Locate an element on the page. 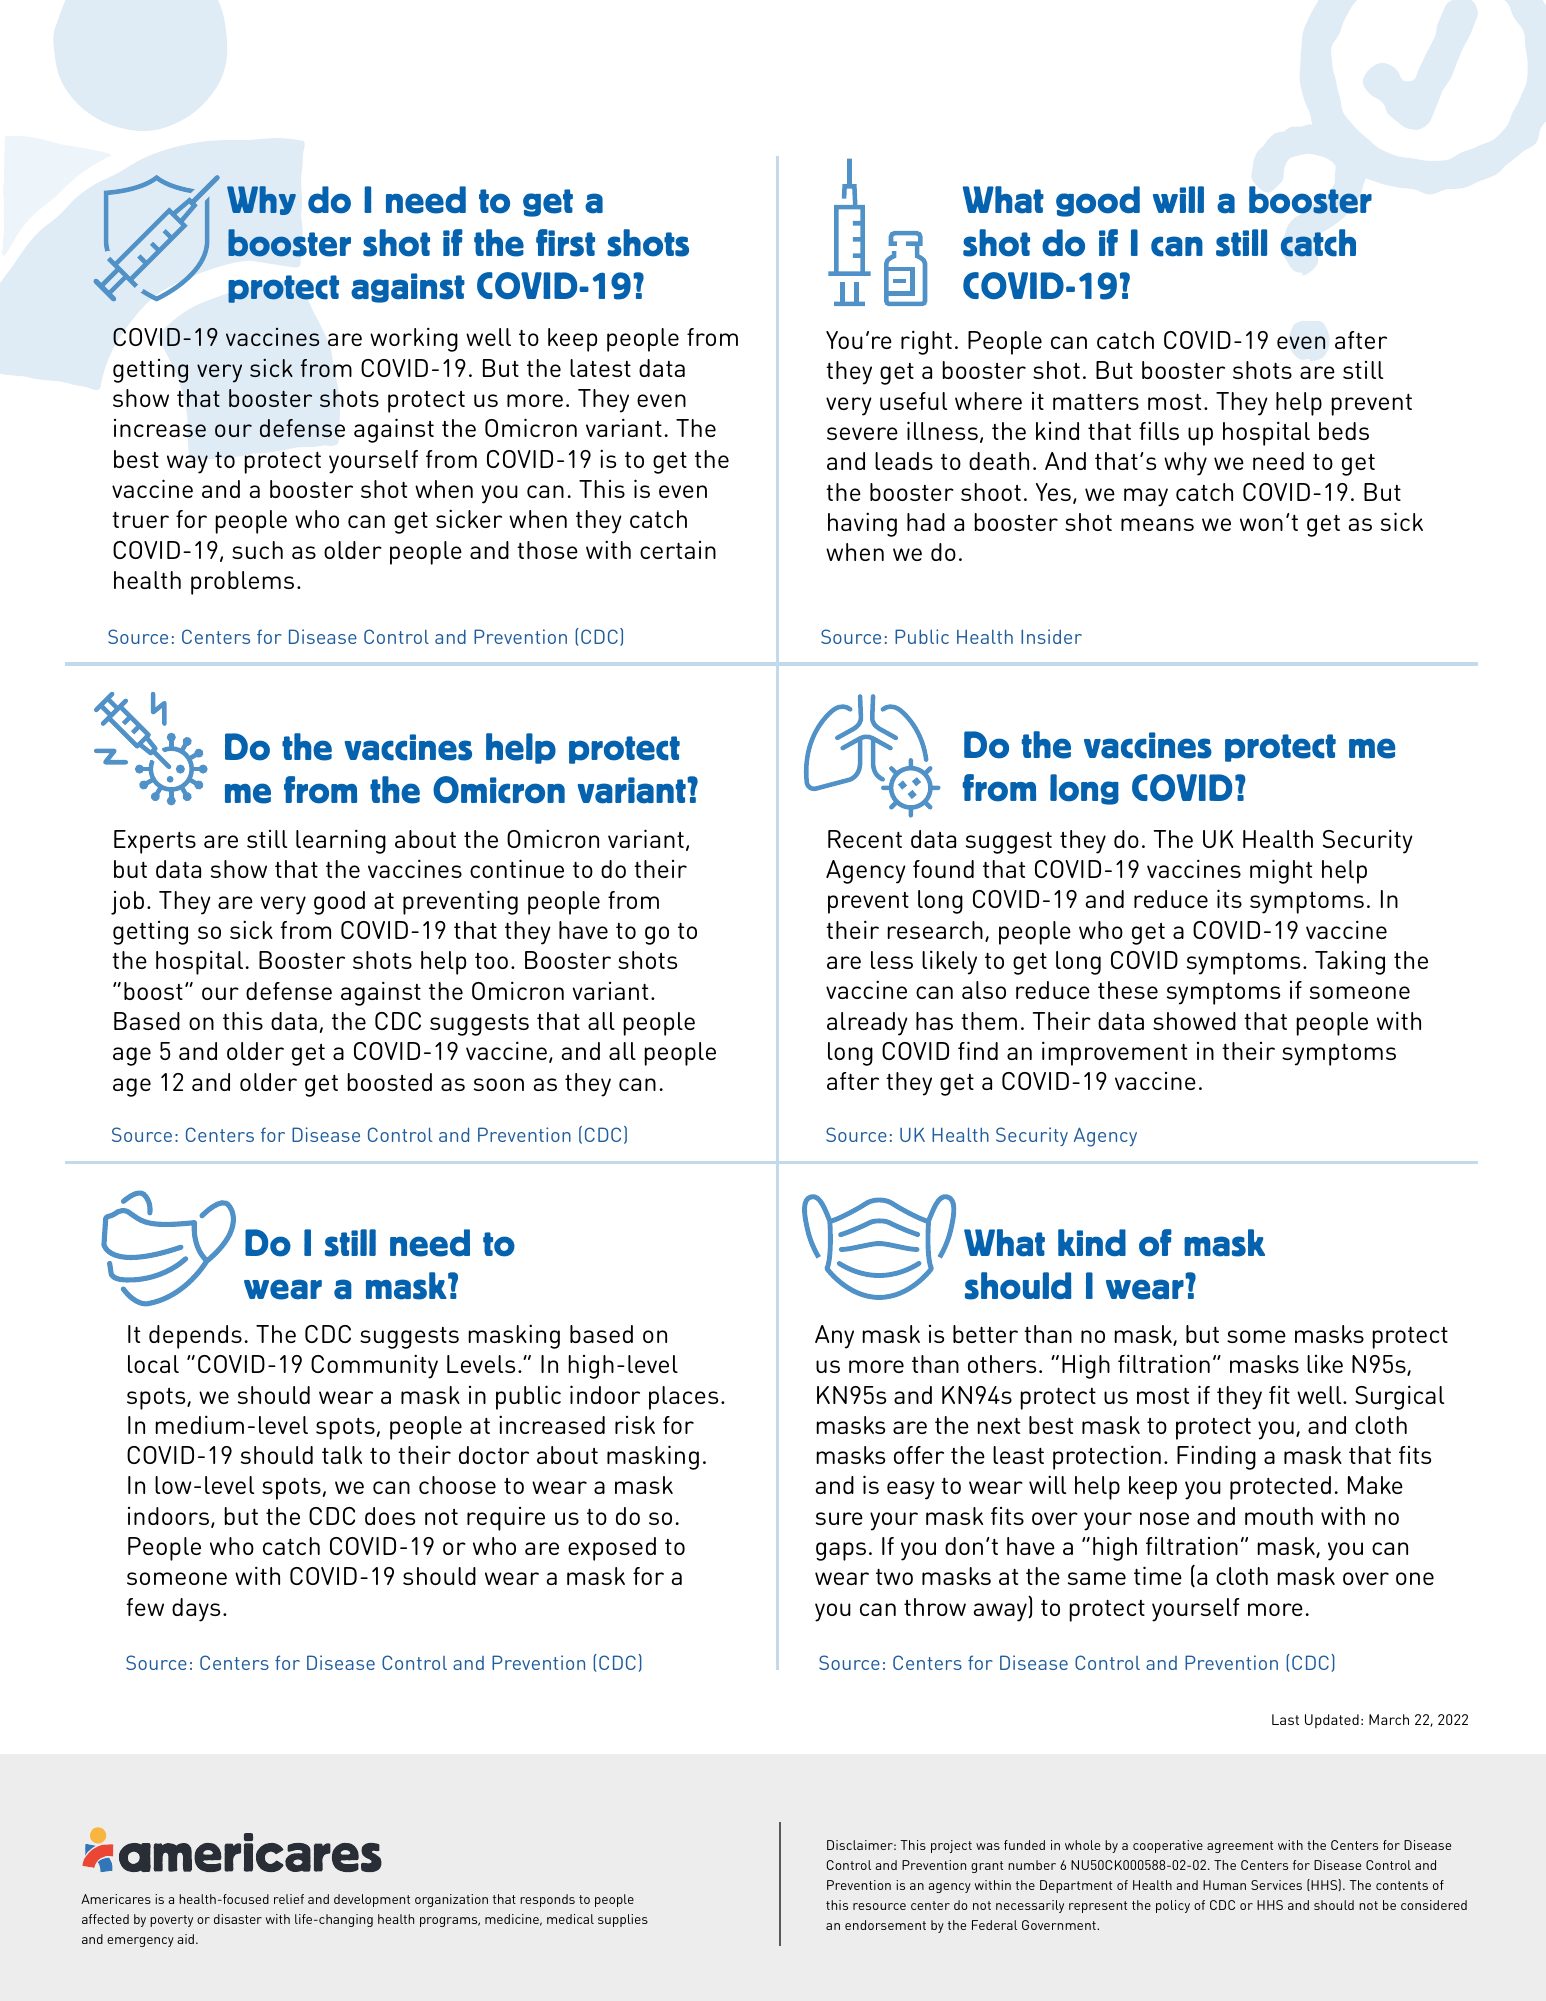  mouth is located at coordinates (1279, 1516).
